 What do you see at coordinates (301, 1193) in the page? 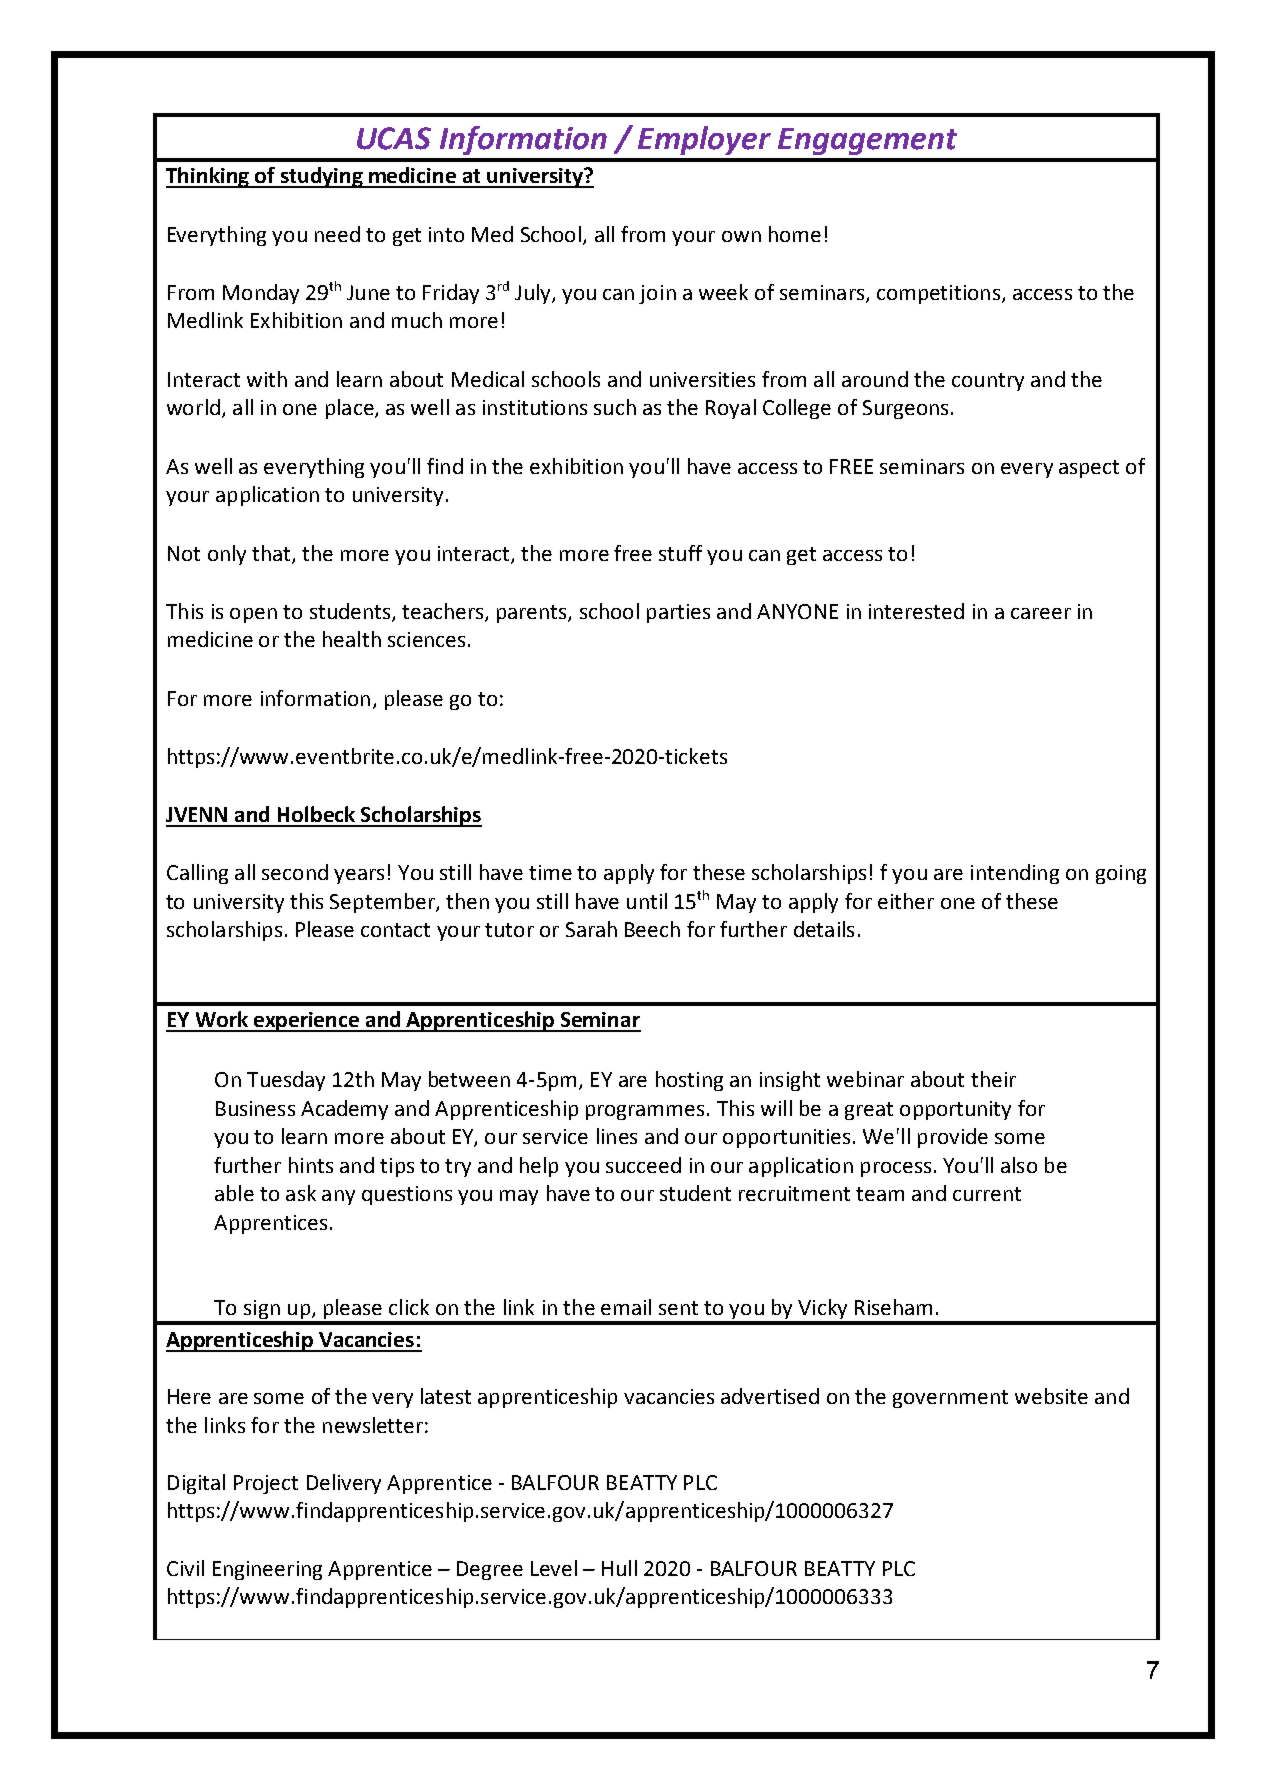
I see `ask` at bounding box center [301, 1193].
